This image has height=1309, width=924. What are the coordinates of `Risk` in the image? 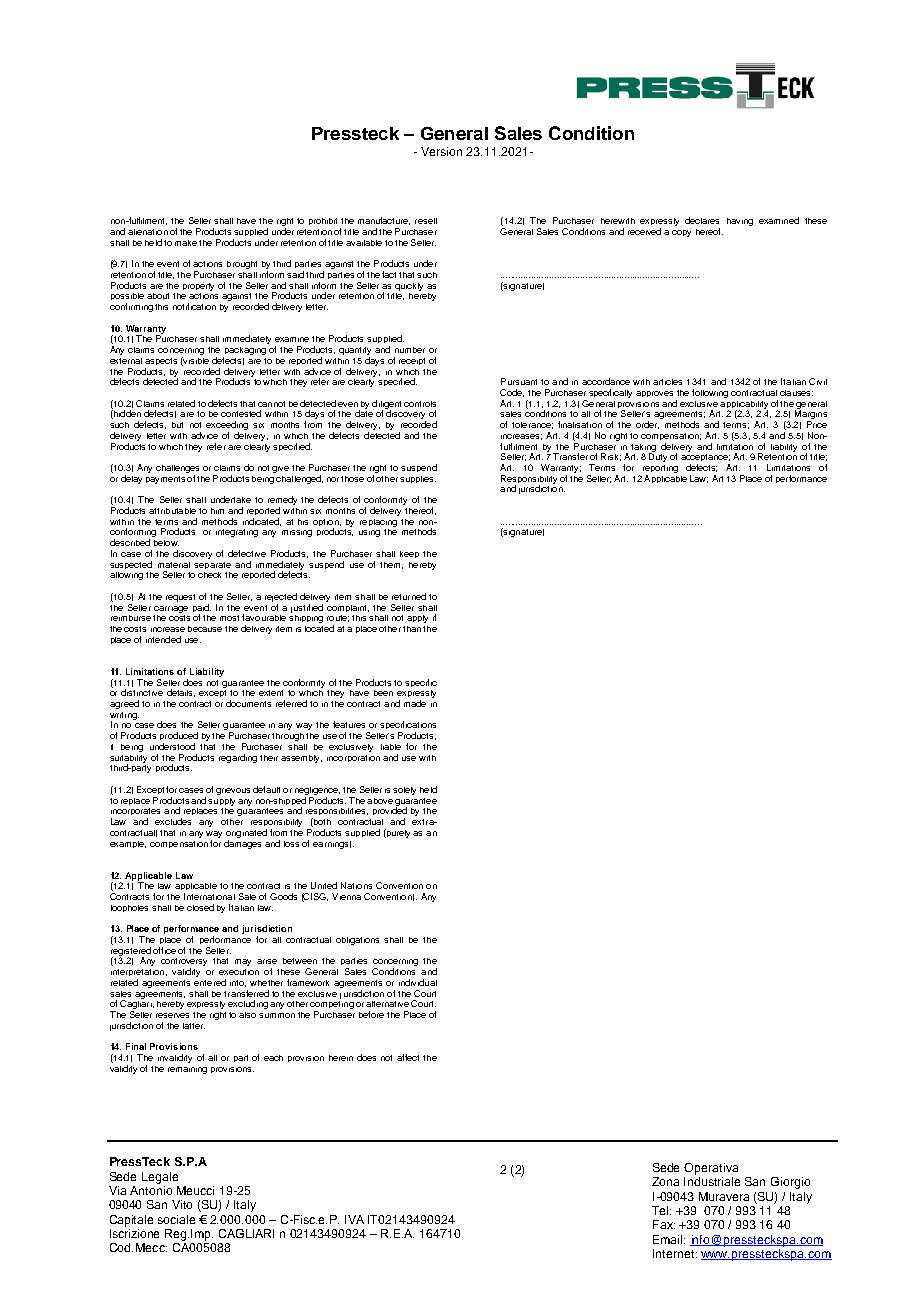 It's located at (611, 457).
